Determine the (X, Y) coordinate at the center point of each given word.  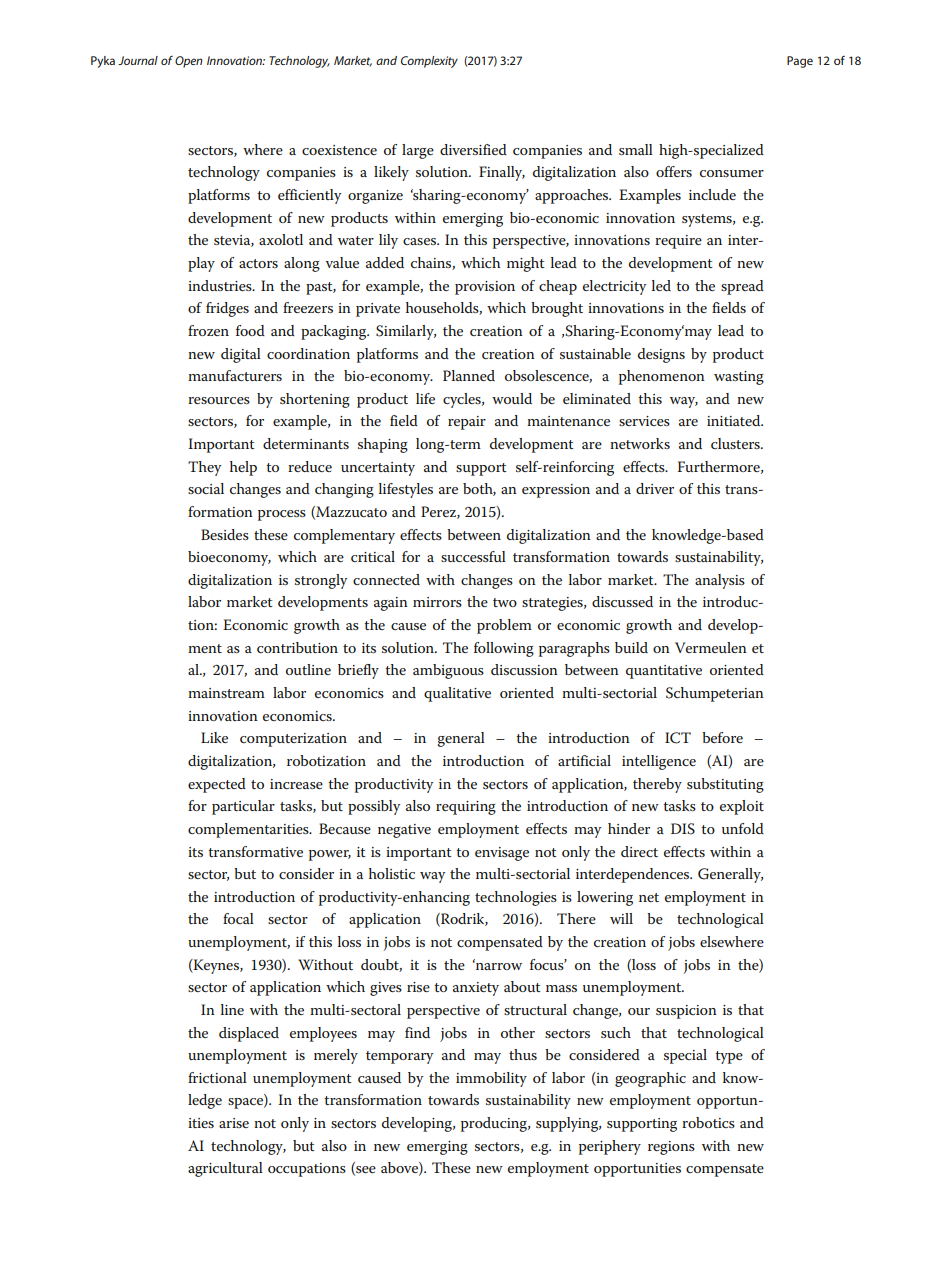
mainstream (226, 693)
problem (504, 626)
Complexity (429, 62)
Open (189, 62)
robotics (708, 1122)
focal (238, 918)
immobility (491, 1079)
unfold (743, 828)
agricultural (225, 1169)
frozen (208, 330)
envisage (502, 854)
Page (800, 62)
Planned (469, 375)
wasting (739, 378)
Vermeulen (711, 647)
